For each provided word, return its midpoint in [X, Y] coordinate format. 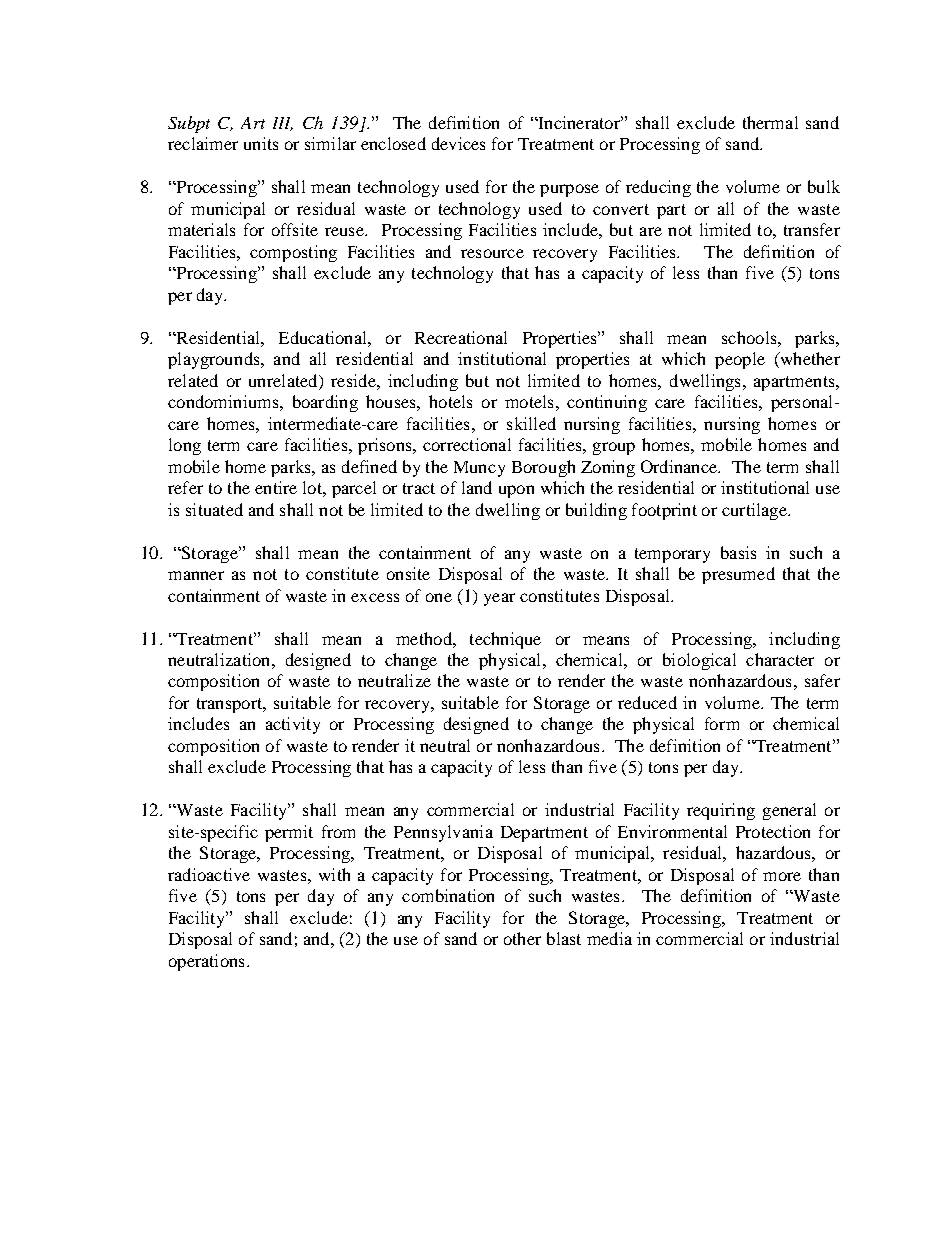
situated [214, 509]
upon [516, 491]
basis [738, 552]
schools [750, 337]
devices [458, 143]
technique [505, 640]
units [261, 143]
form [722, 723]
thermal [770, 122]
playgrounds [215, 360]
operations [206, 962]
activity [293, 725]
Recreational [461, 337]
